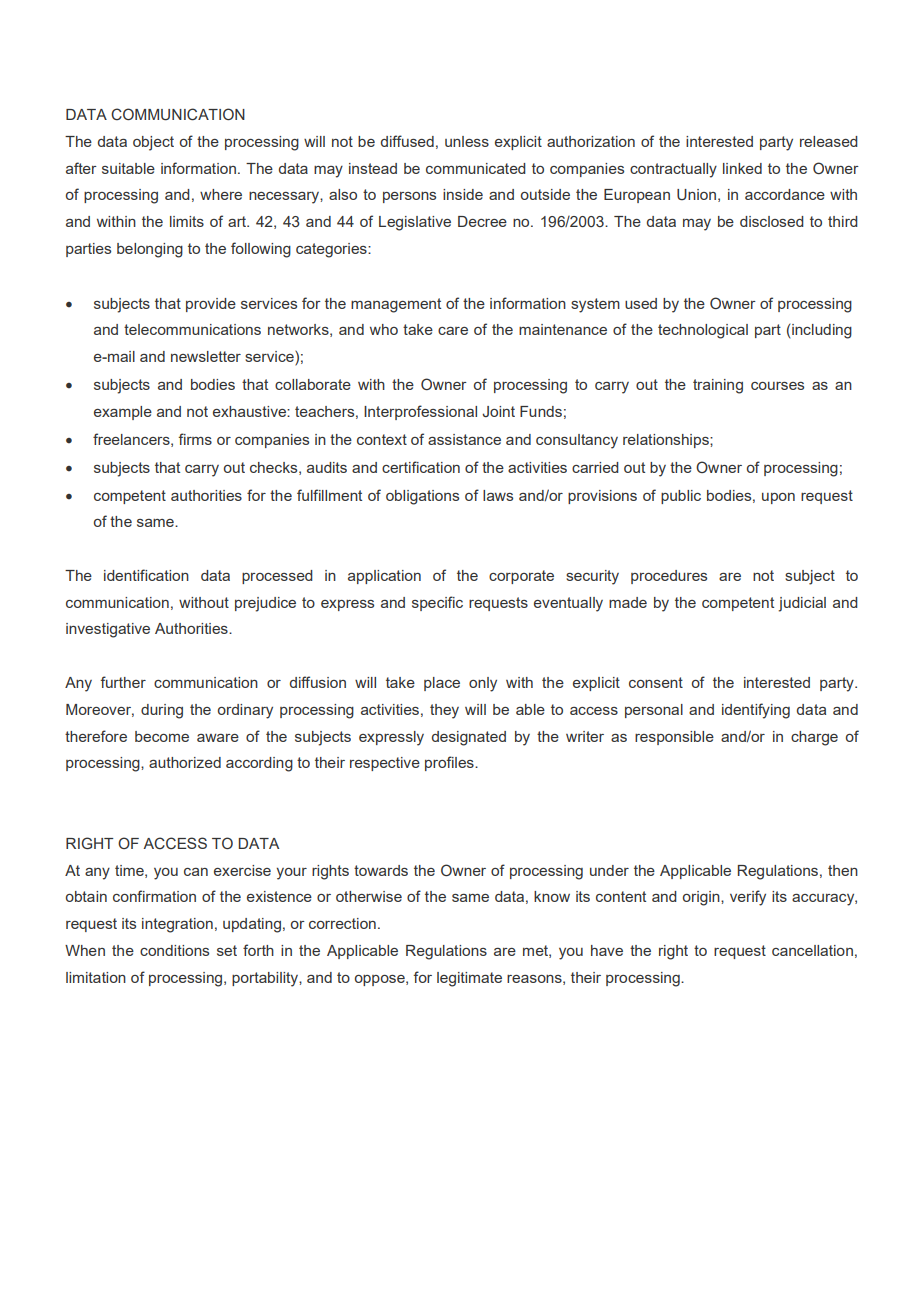 The height and width of the image is (1308, 924). What do you see at coordinates (476, 168) in the image?
I see `communicated` at bounding box center [476, 168].
